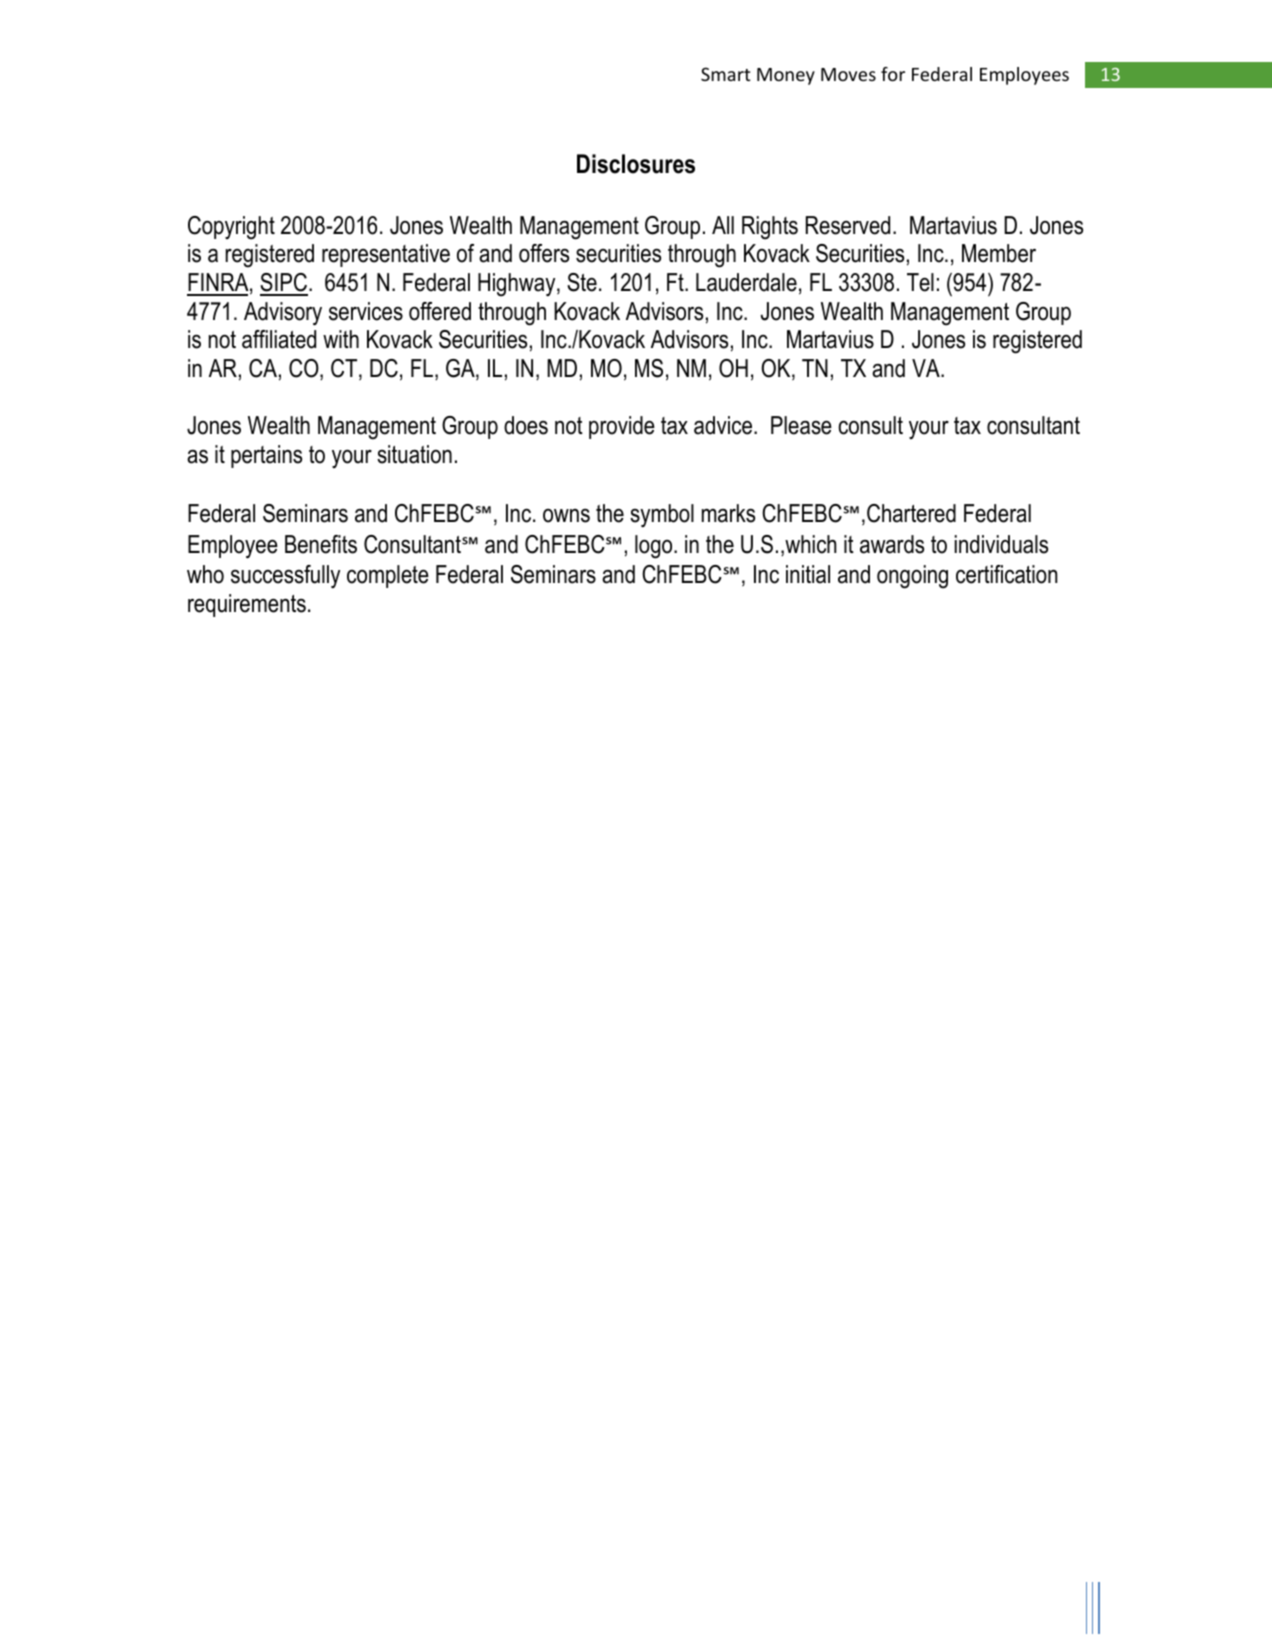 The height and width of the screenshot is (1646, 1272). Describe the element at coordinates (636, 164) in the screenshot. I see `Disclosures` at that location.
